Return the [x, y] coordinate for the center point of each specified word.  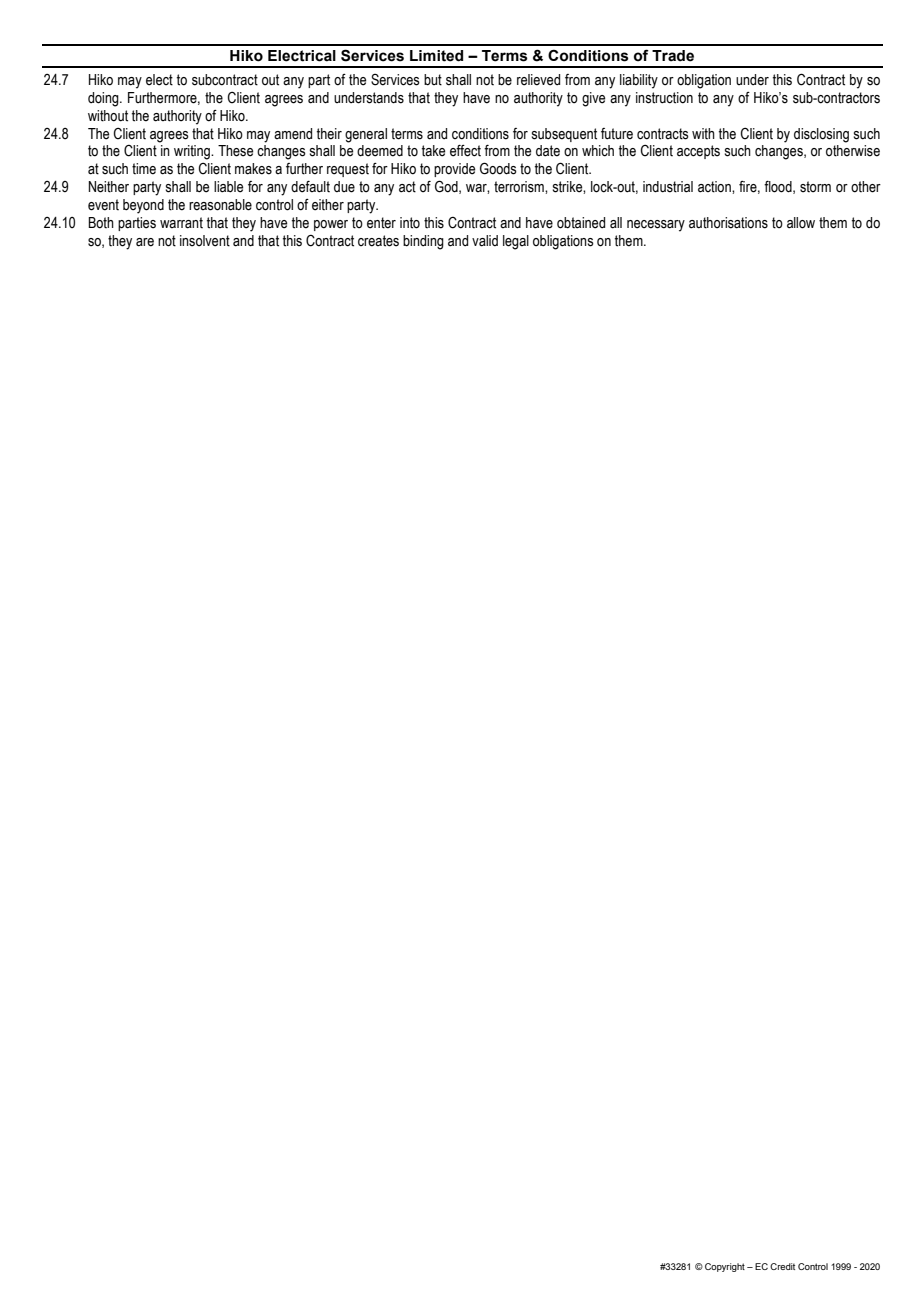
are [145, 242]
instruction [664, 98]
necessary [656, 226]
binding [423, 242]
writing [193, 152]
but [433, 80]
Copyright [725, 1267]
